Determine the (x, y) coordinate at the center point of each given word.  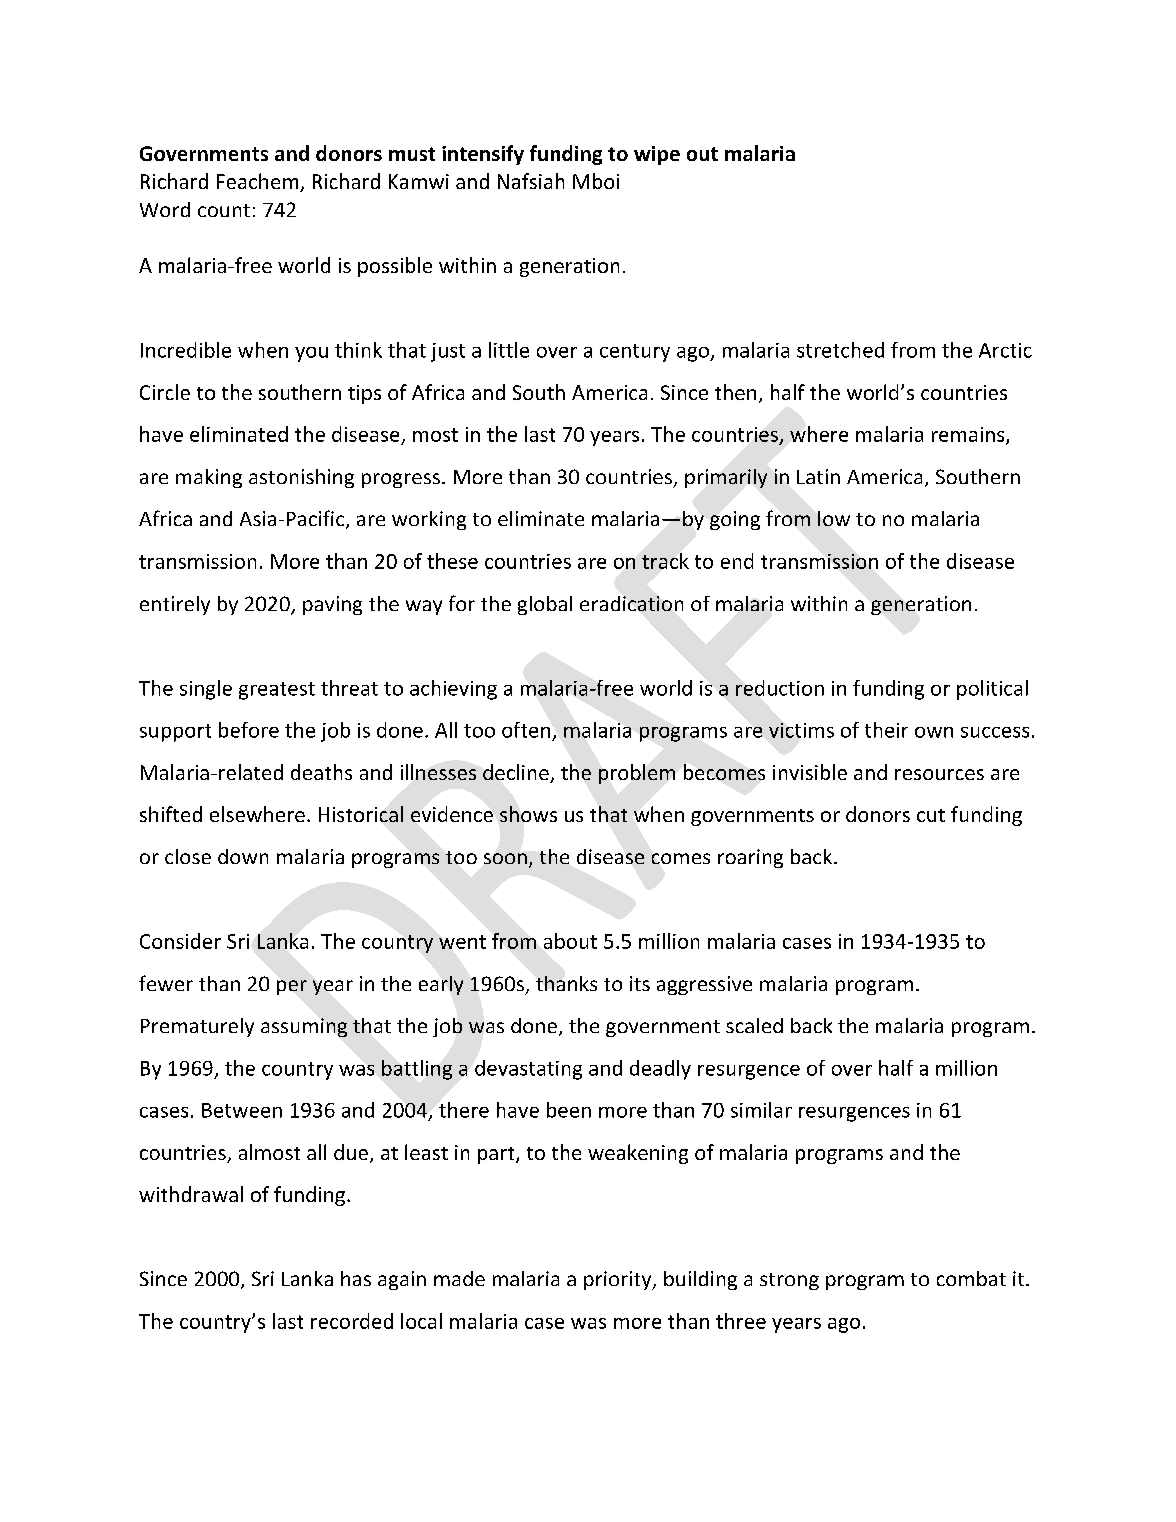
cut (931, 815)
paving (332, 605)
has (356, 1278)
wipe (657, 155)
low (834, 518)
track (665, 561)
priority (619, 1280)
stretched (840, 350)
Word (165, 209)
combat (971, 1278)
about (570, 941)
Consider (180, 941)
